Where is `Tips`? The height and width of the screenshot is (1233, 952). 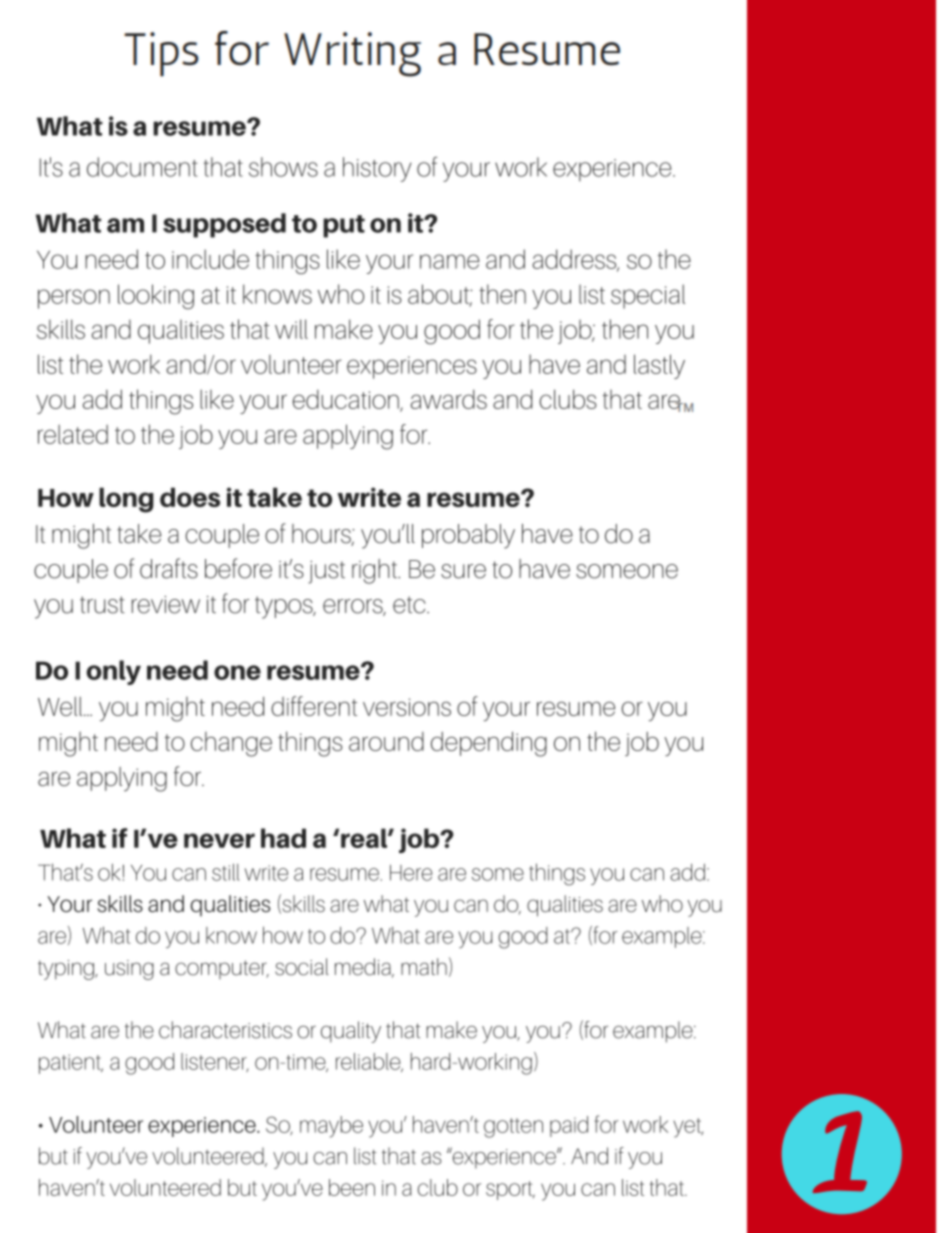
Tips is located at coordinates (161, 54).
